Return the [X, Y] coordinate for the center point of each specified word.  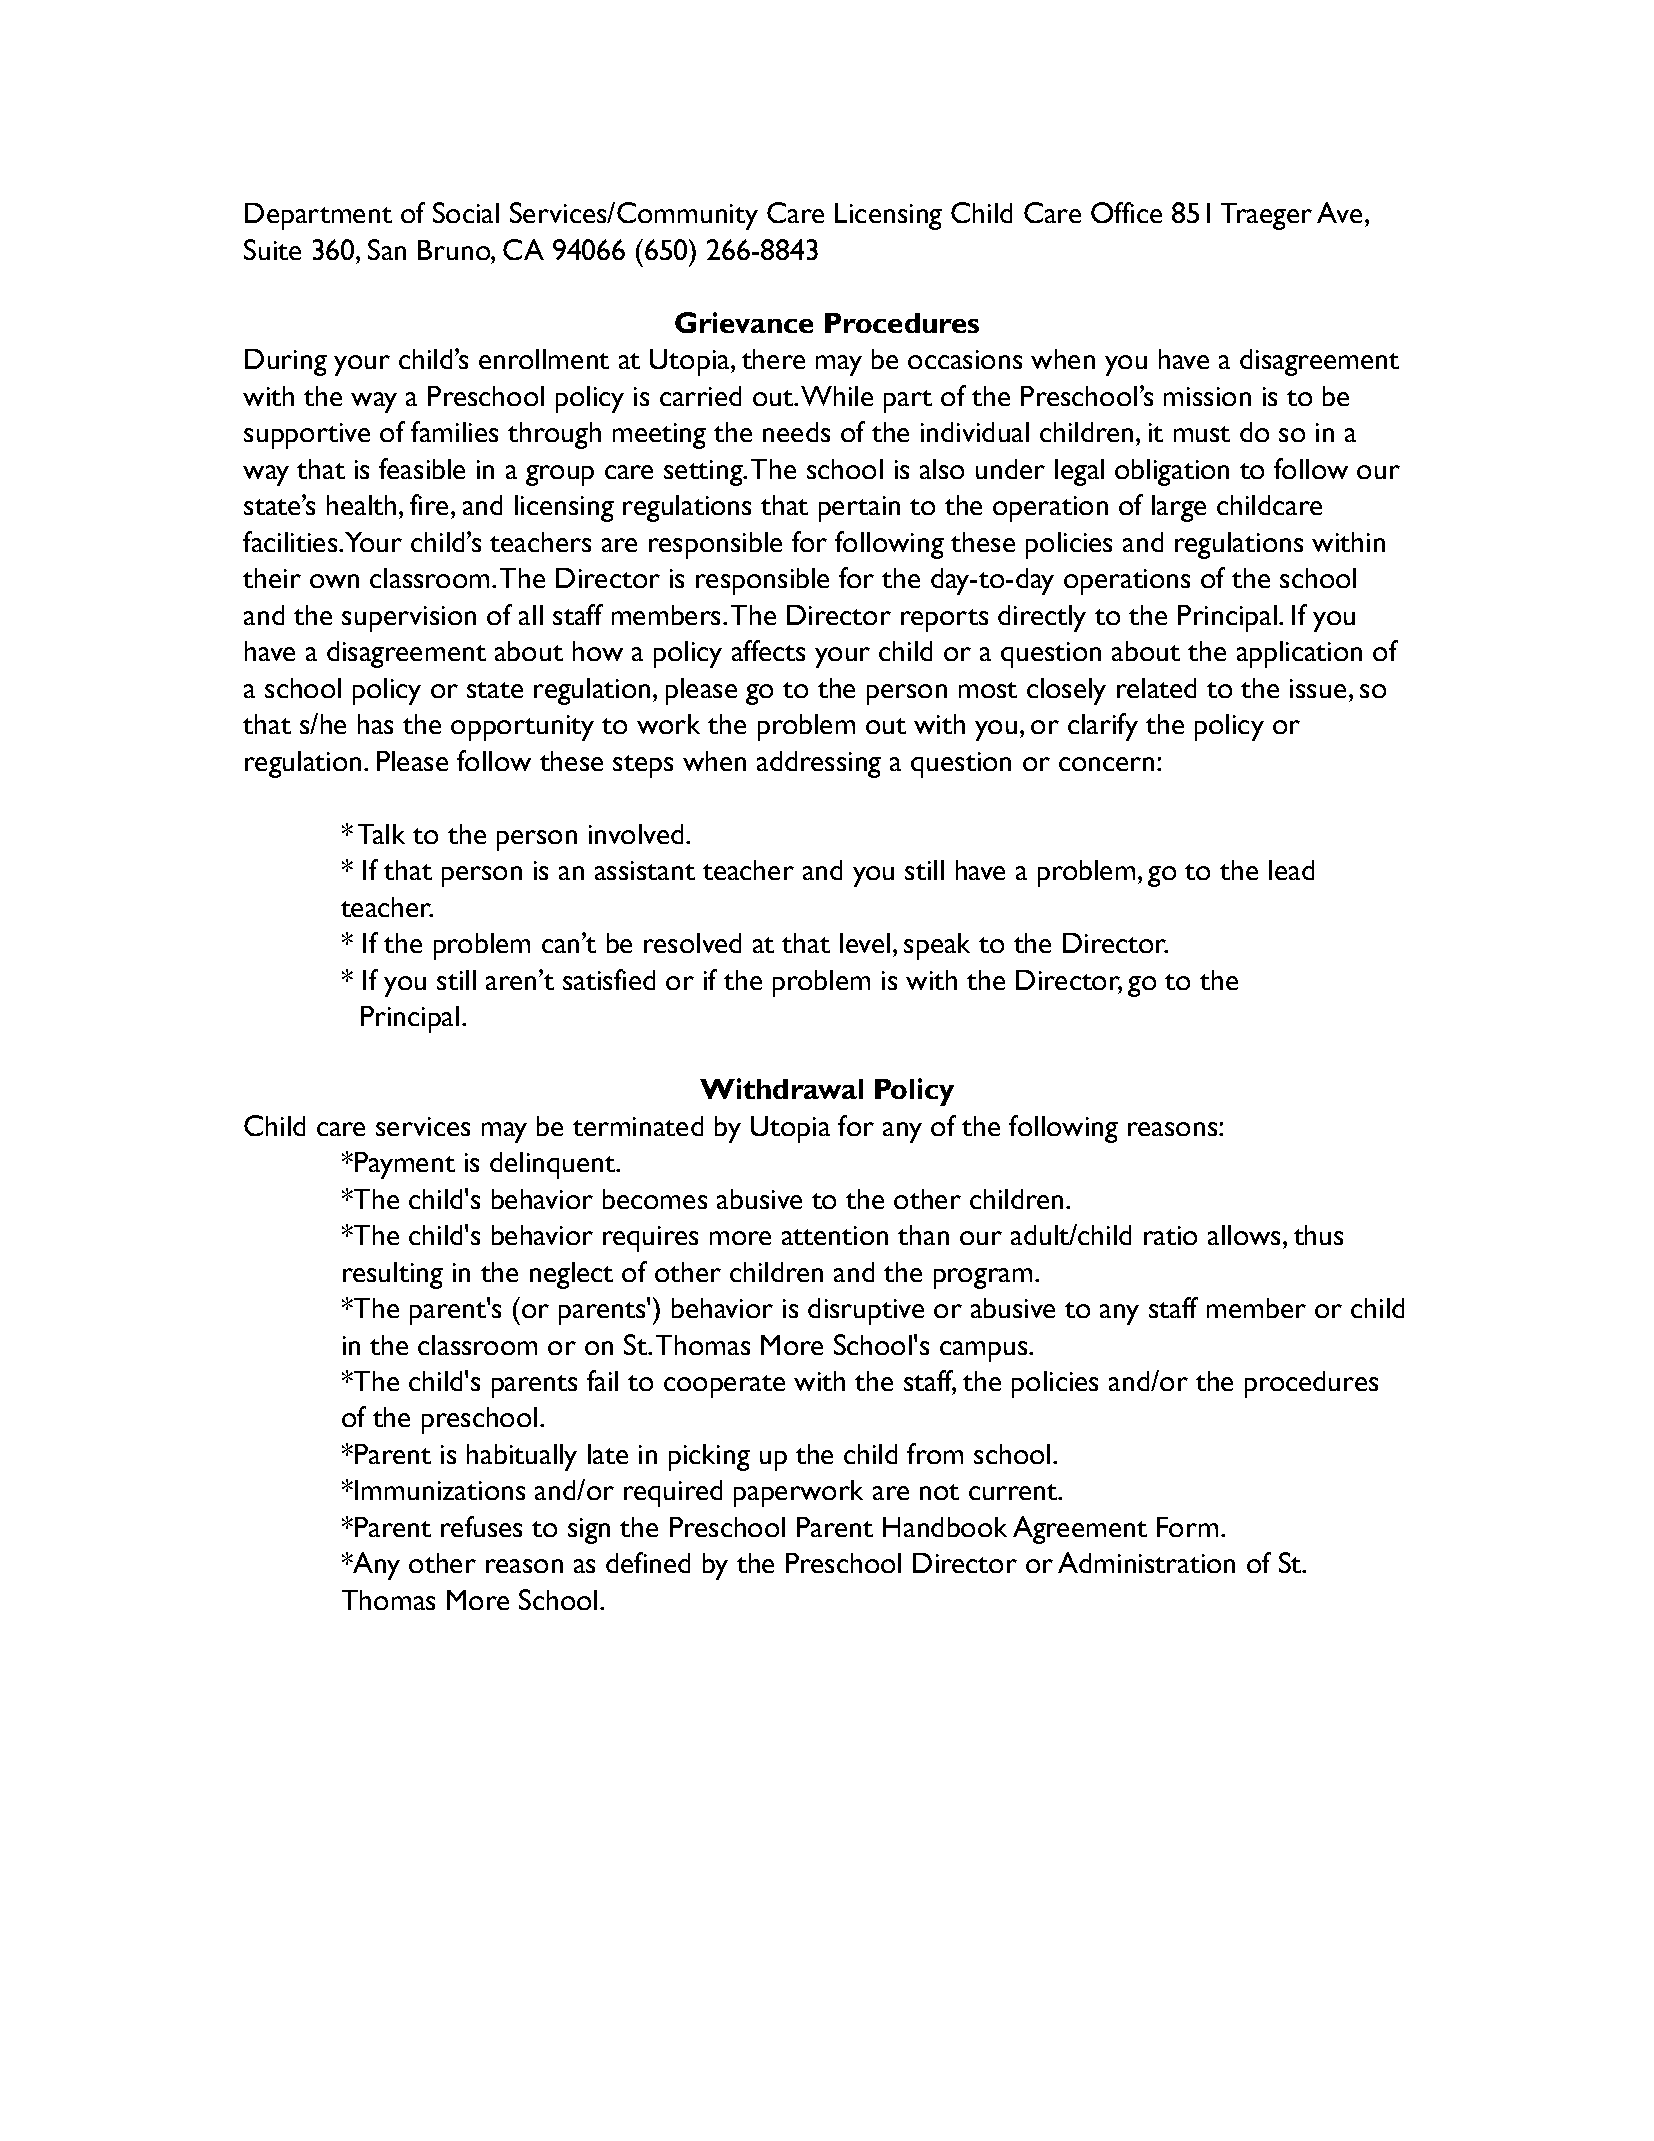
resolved [692, 943]
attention [835, 1235]
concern [1106, 764]
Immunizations [440, 1490]
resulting [393, 1275]
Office [1126, 212]
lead [1291, 870]
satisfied [609, 979]
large [1179, 508]
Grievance [744, 322]
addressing [819, 764]
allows [1244, 1235]
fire [429, 504]
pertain [859, 509]
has [375, 724]
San [387, 249]
